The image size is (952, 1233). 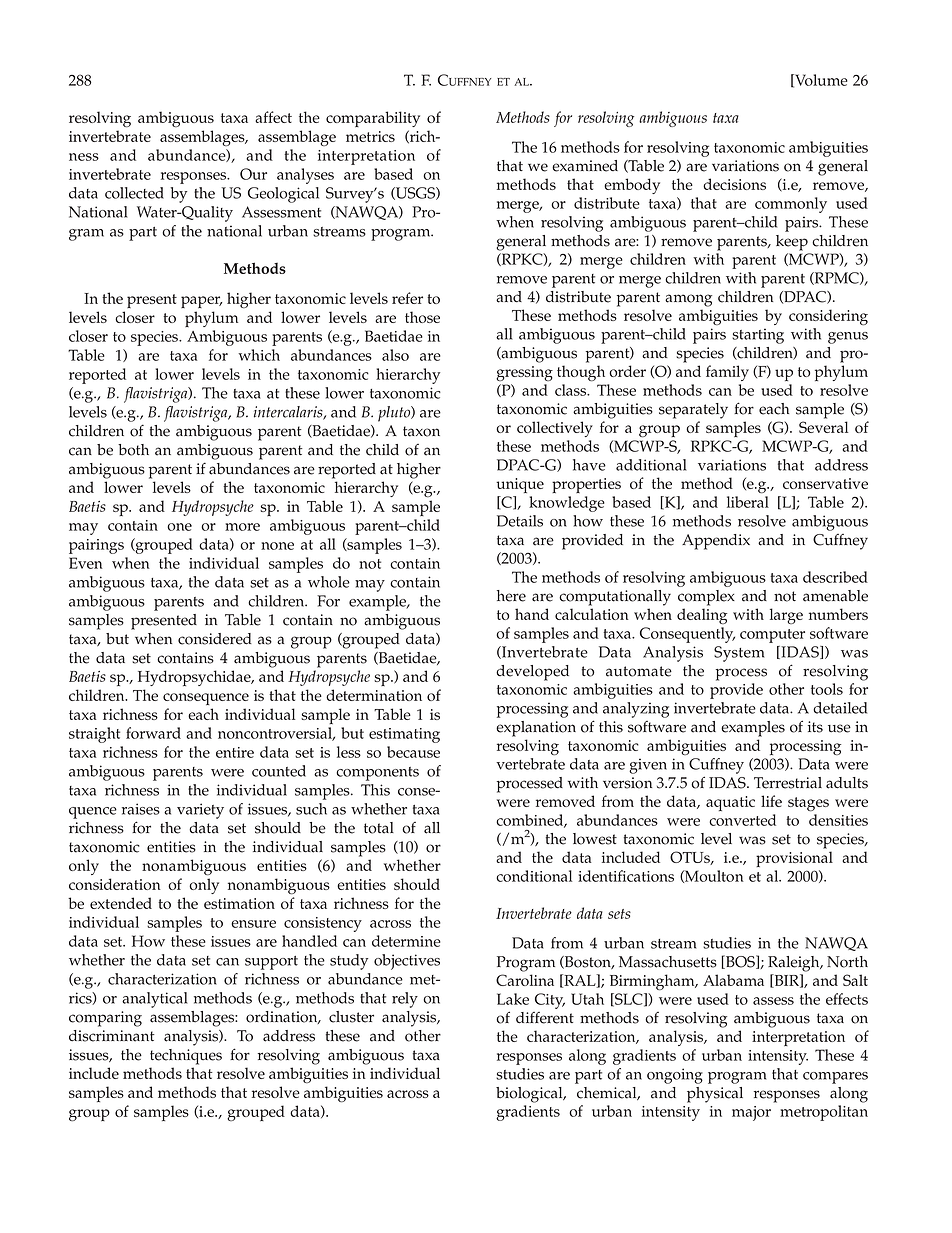 I want to click on comparability, so click(x=373, y=119).
